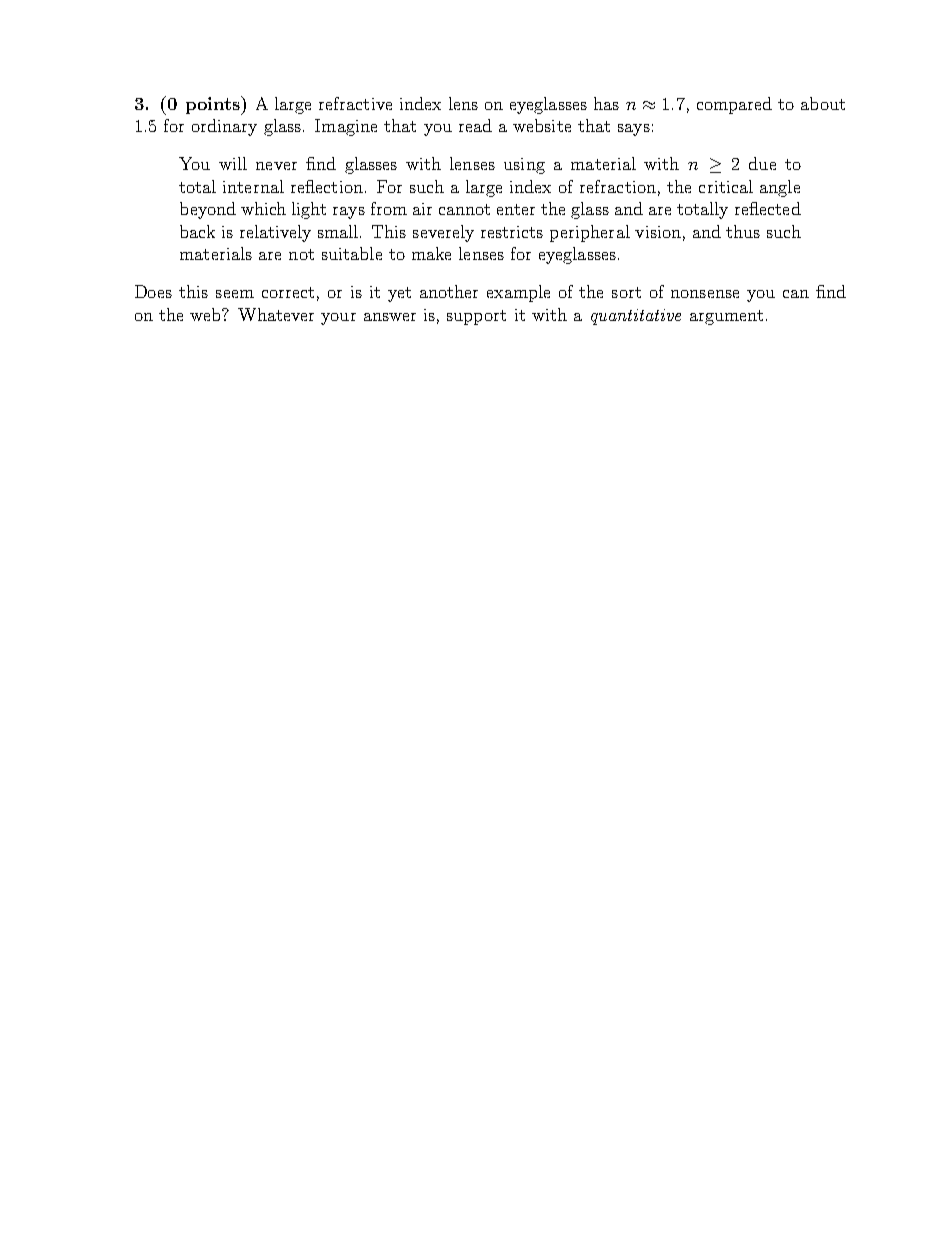 The width and height of the screenshot is (952, 1233). What do you see at coordinates (524, 166) in the screenshot?
I see `using` at bounding box center [524, 166].
